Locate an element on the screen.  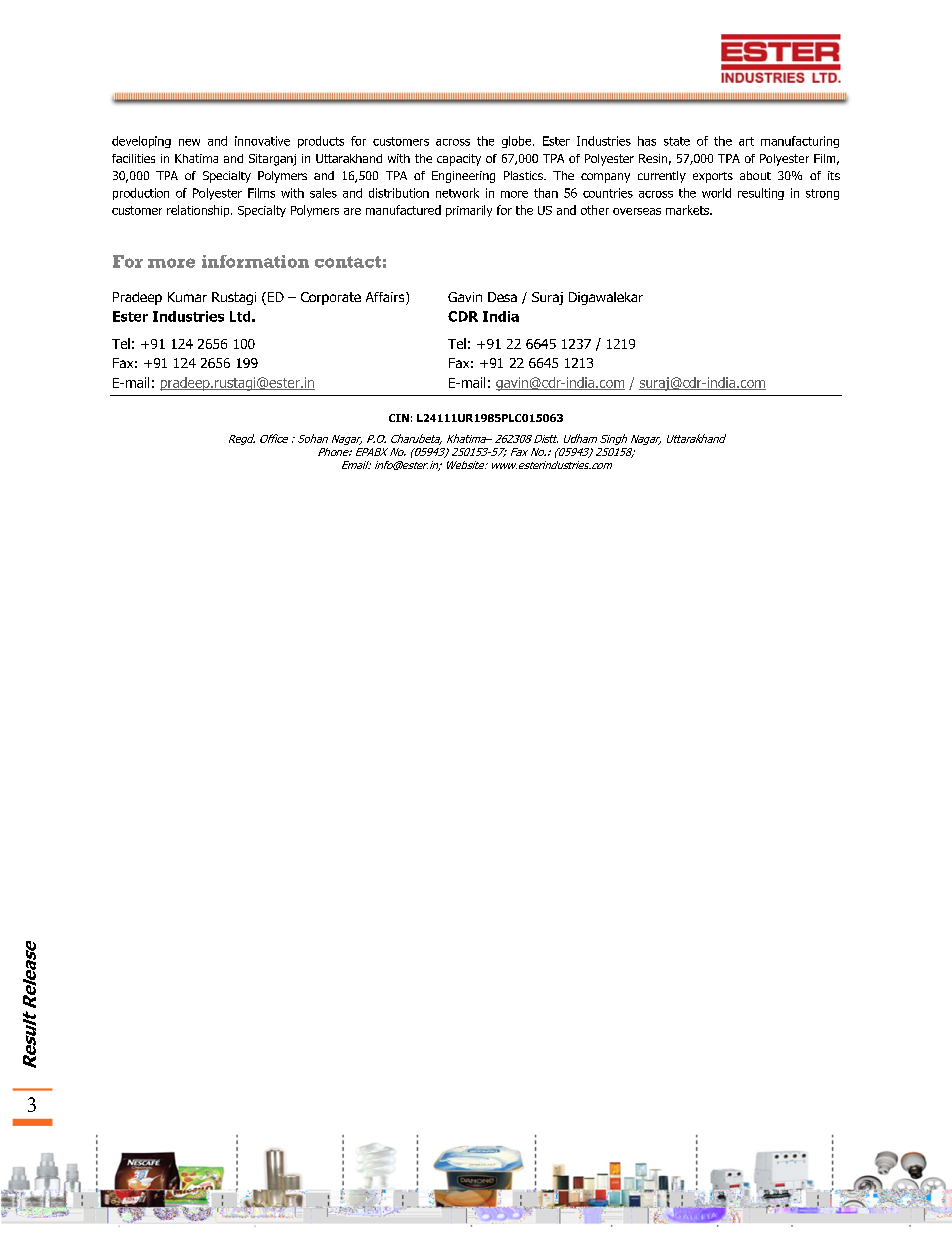
new is located at coordinates (189, 142).
